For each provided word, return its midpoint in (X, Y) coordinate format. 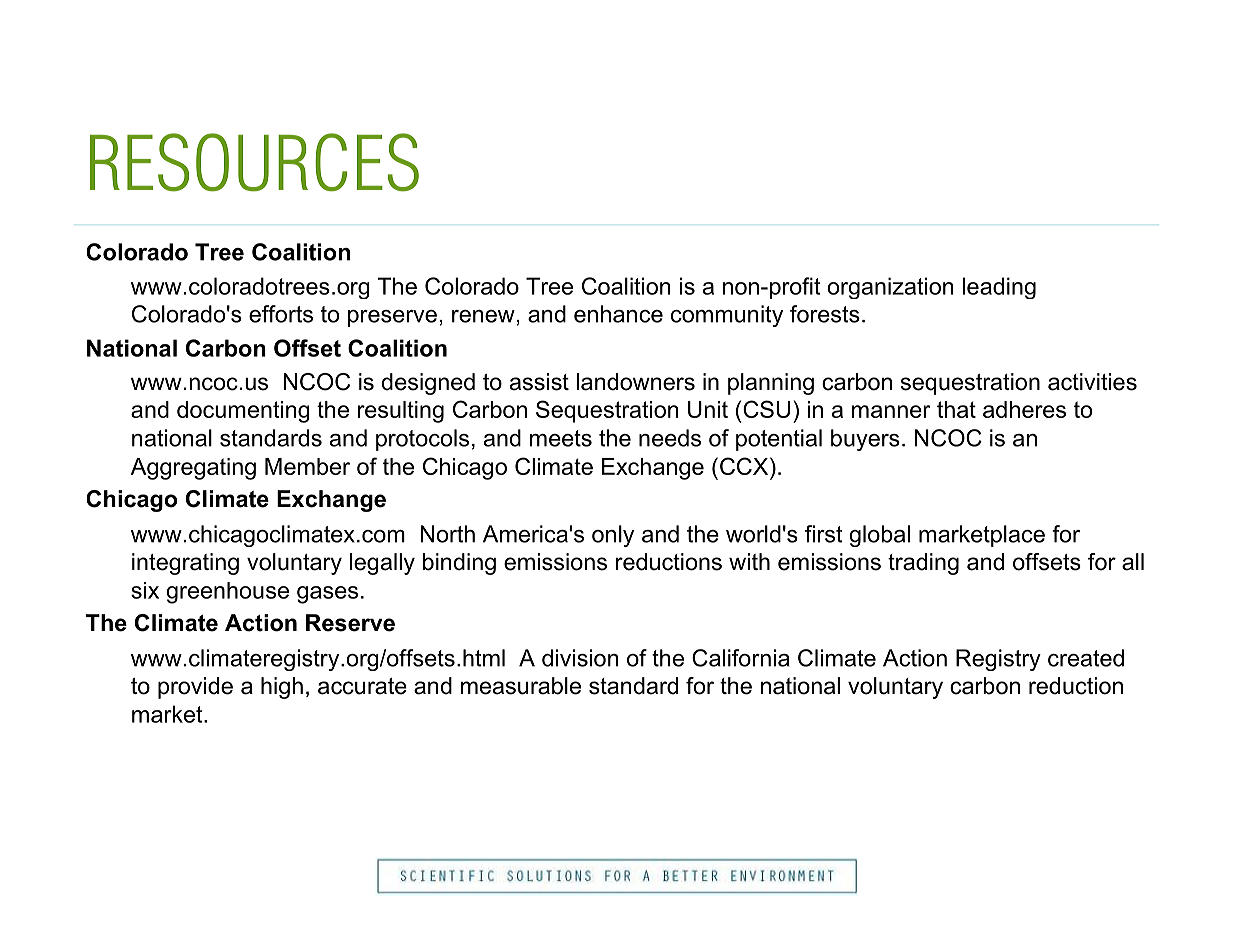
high (282, 688)
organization (890, 288)
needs (670, 438)
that (956, 409)
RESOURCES (254, 162)
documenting (243, 412)
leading (999, 288)
